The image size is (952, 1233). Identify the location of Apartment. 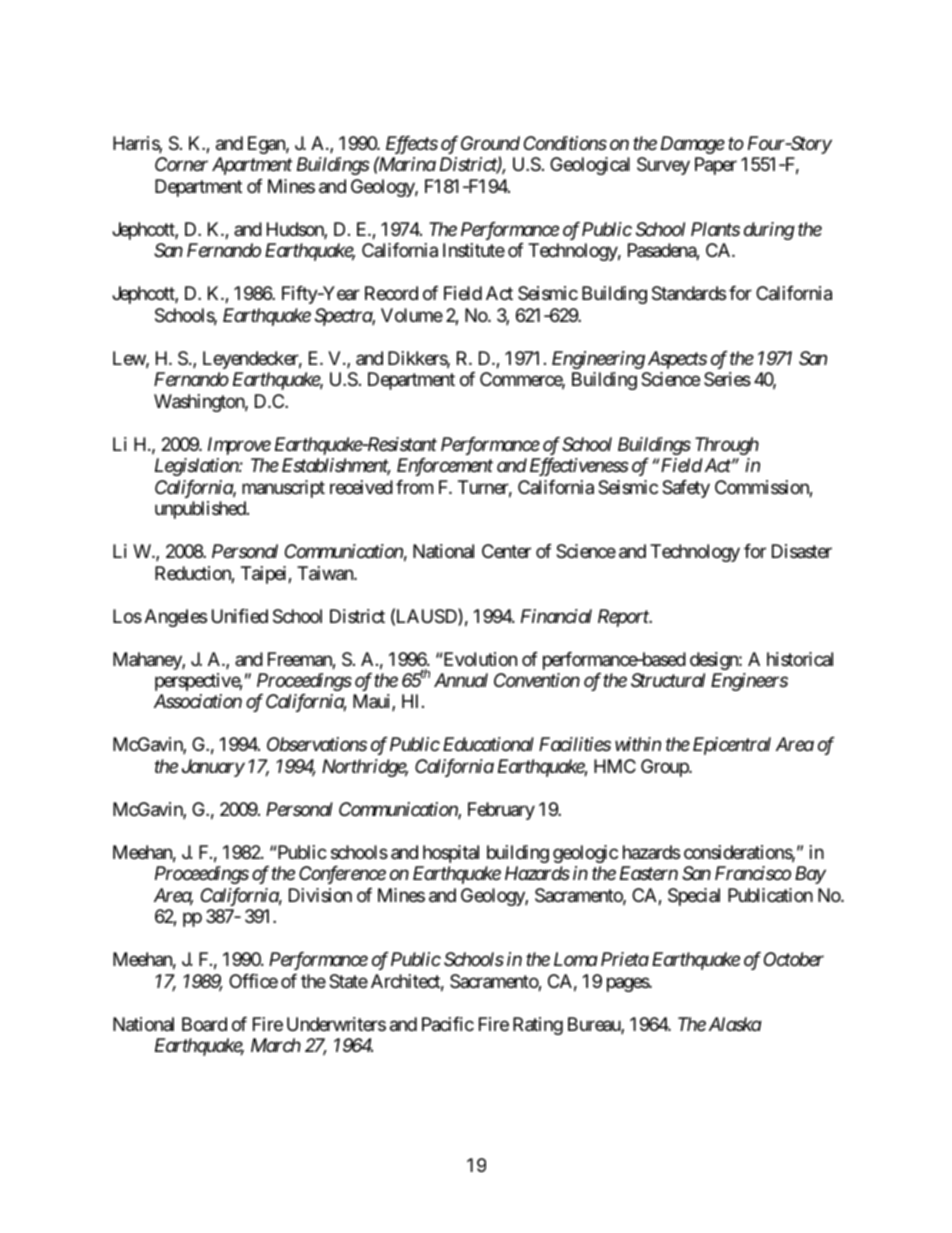
(252, 166).
